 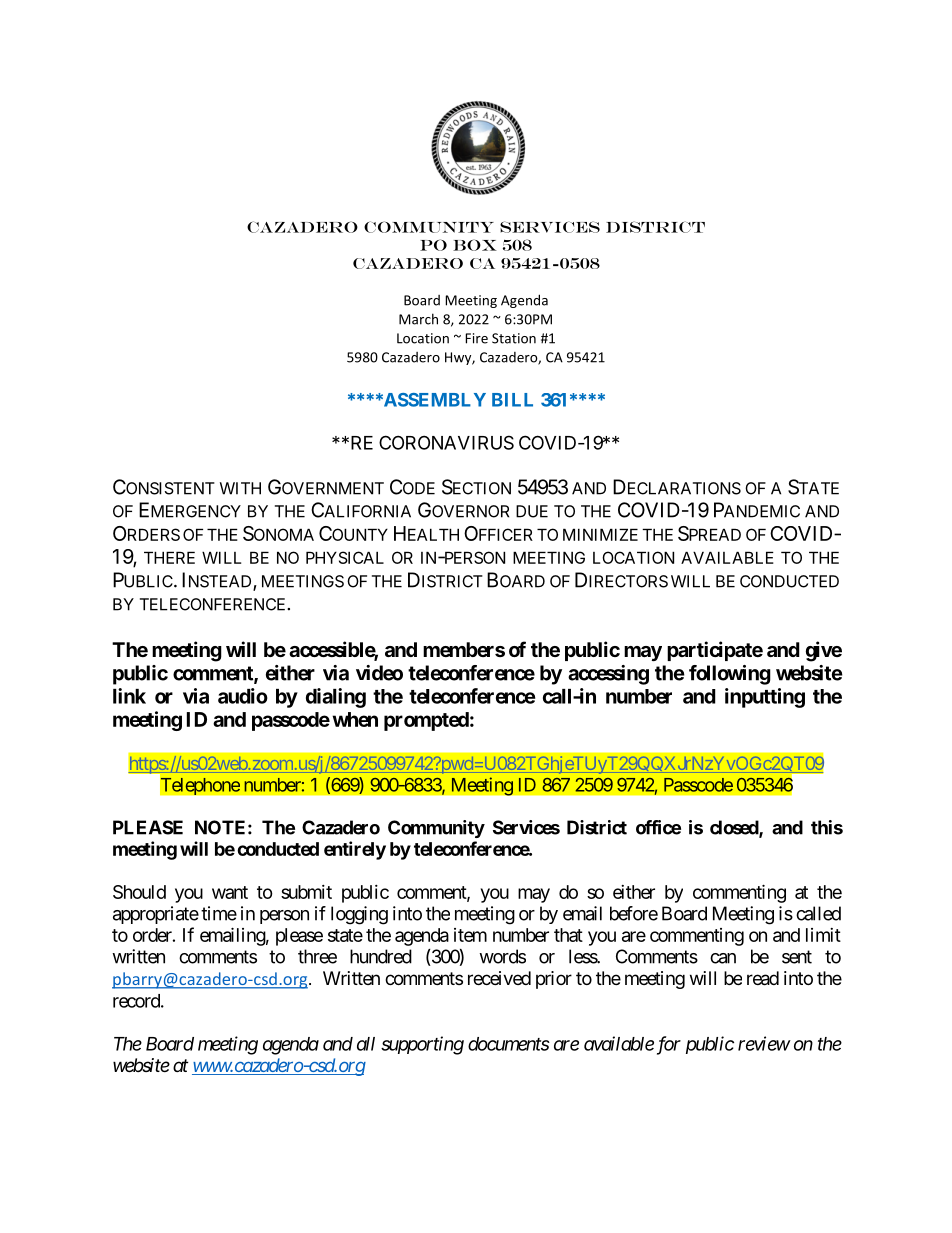 What do you see at coordinates (418, 319) in the screenshot?
I see `March` at bounding box center [418, 319].
